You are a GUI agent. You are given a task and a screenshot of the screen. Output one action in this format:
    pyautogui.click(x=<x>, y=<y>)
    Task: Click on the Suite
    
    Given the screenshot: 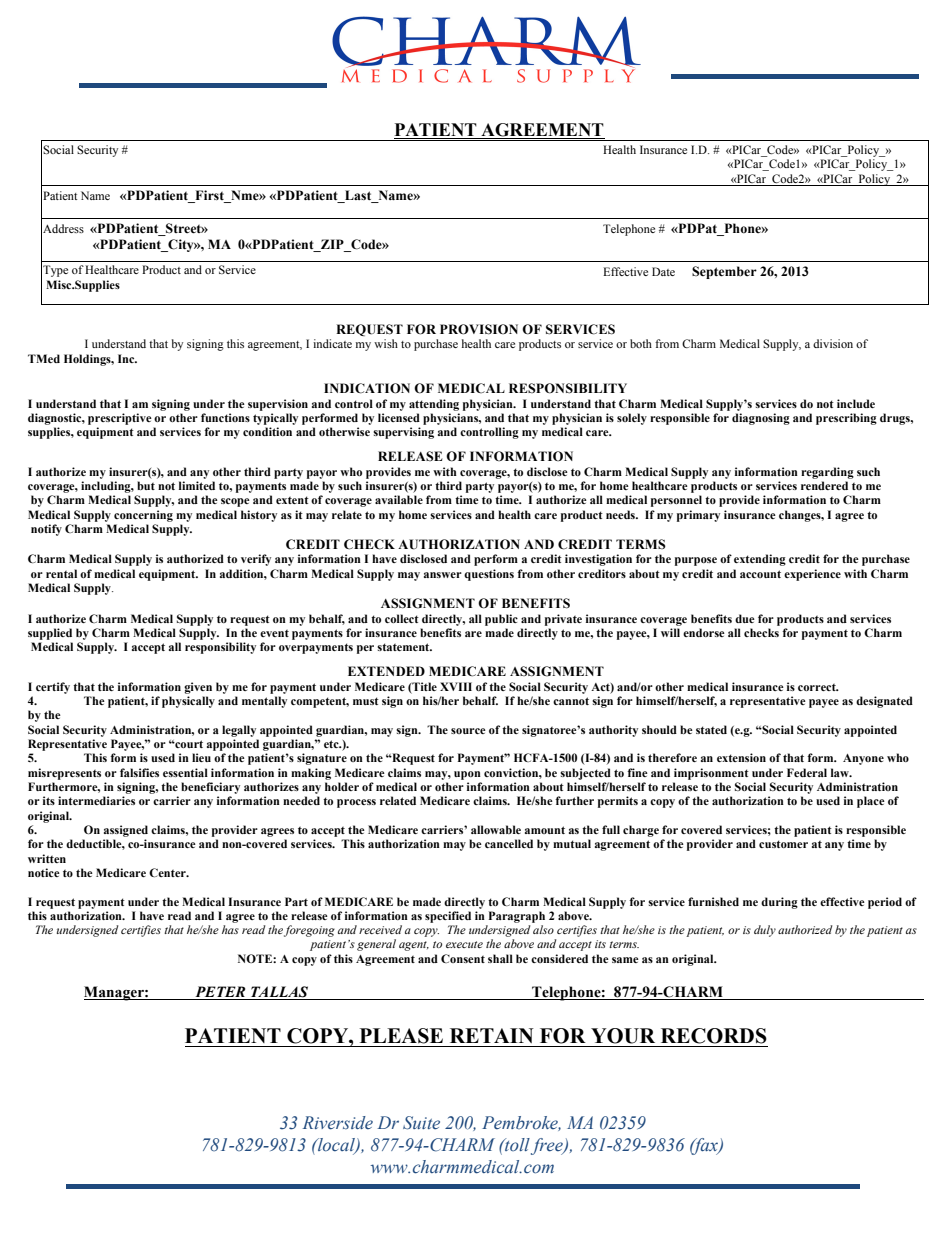 What is the action you would take?
    pyautogui.click(x=421, y=1123)
